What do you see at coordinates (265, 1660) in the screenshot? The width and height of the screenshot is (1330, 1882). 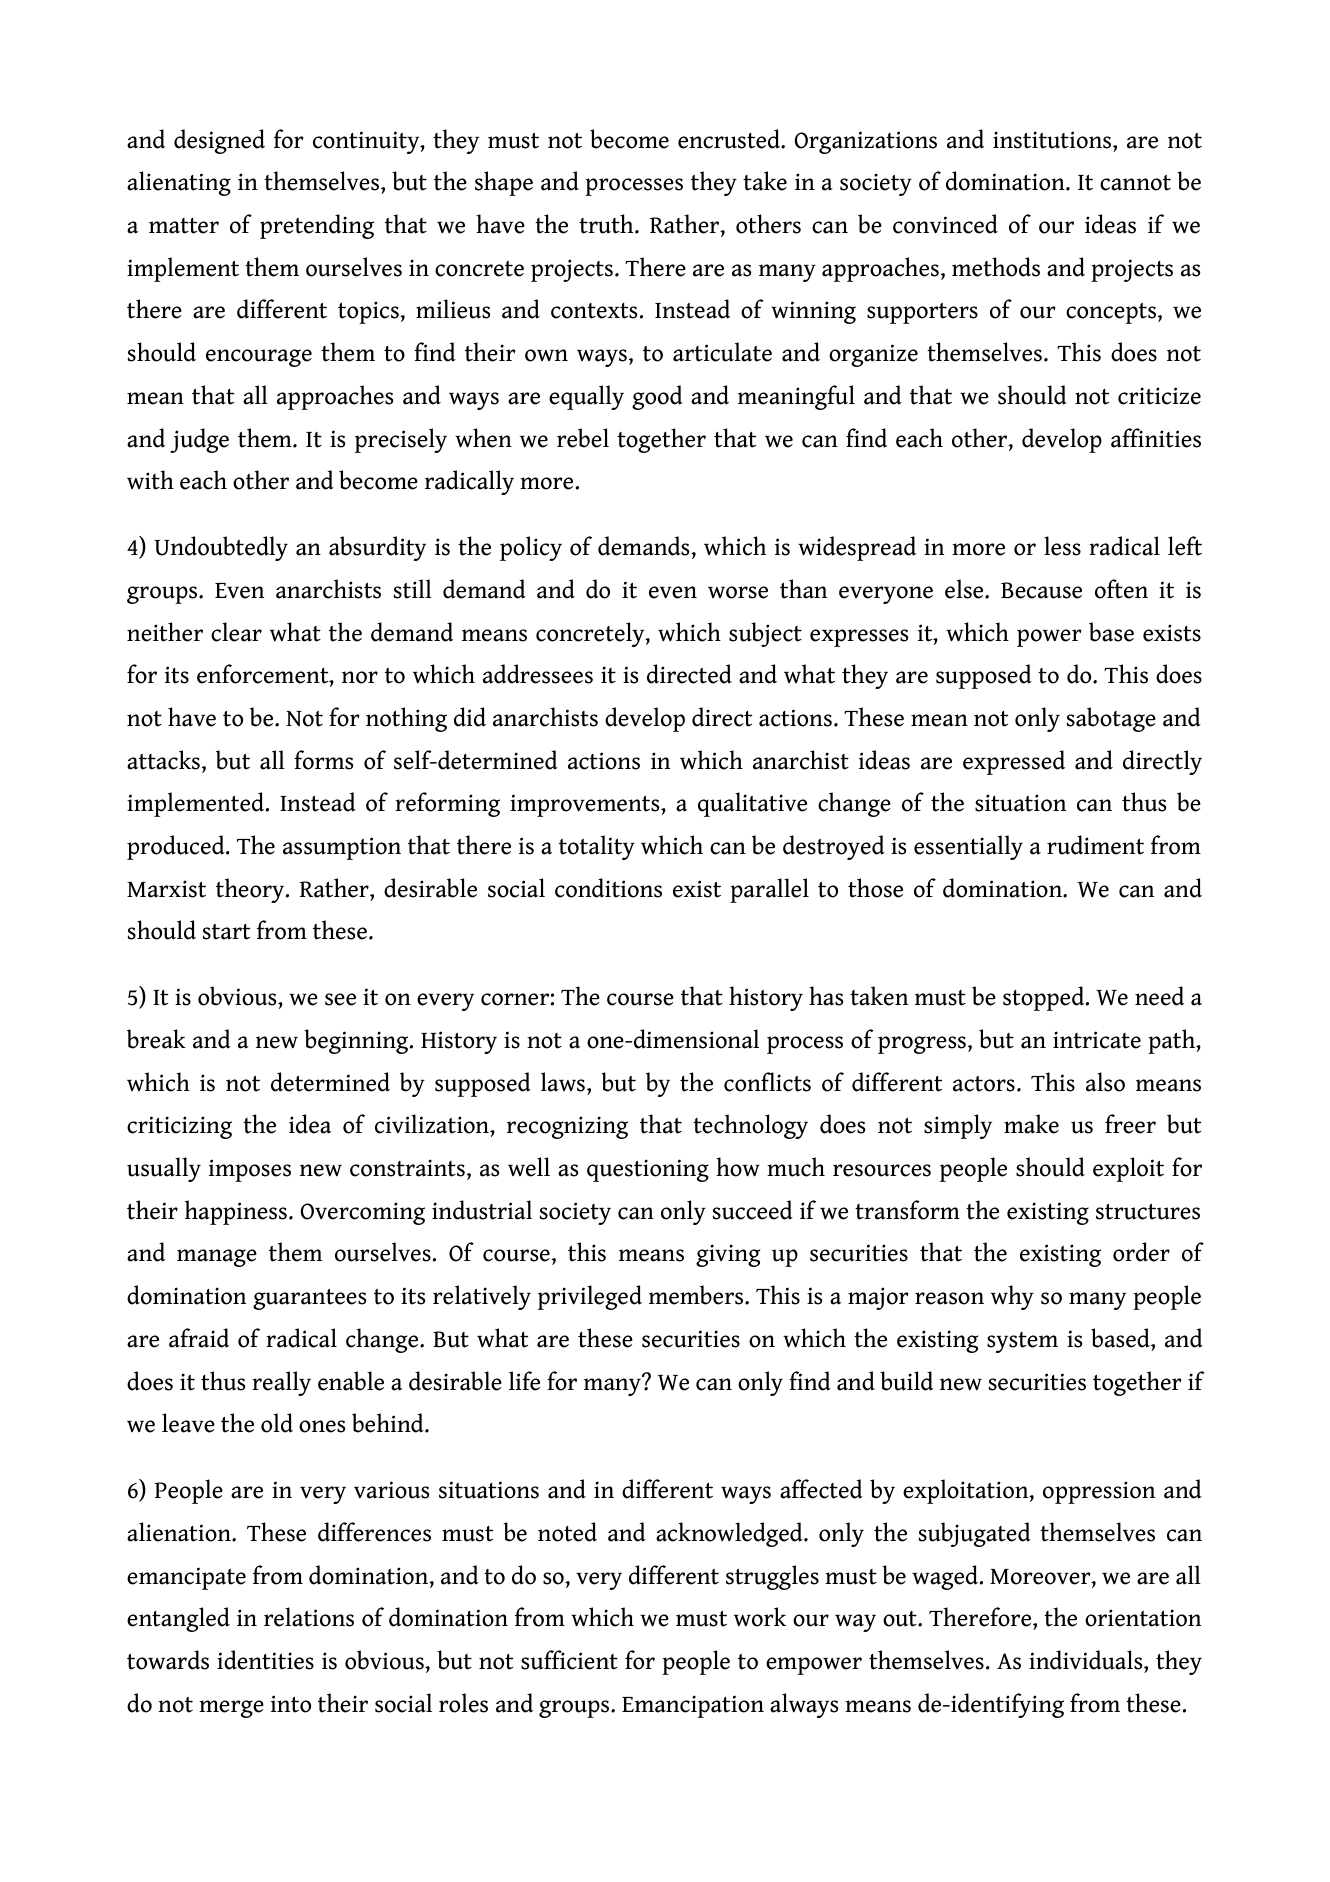 I see `identities` at bounding box center [265, 1660].
